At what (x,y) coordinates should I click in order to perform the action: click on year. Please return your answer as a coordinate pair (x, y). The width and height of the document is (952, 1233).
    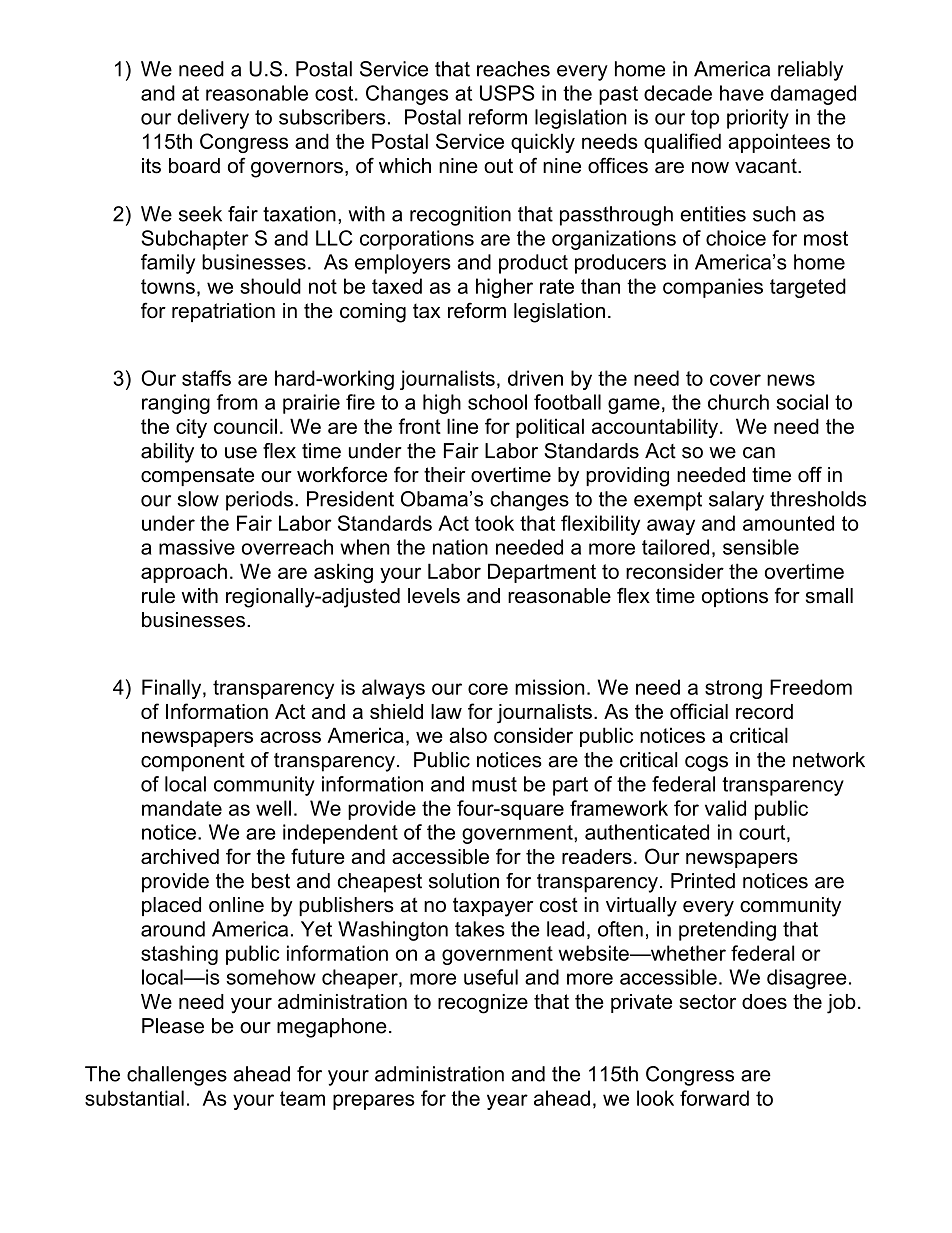
    Looking at the image, I should click on (507, 1102).
